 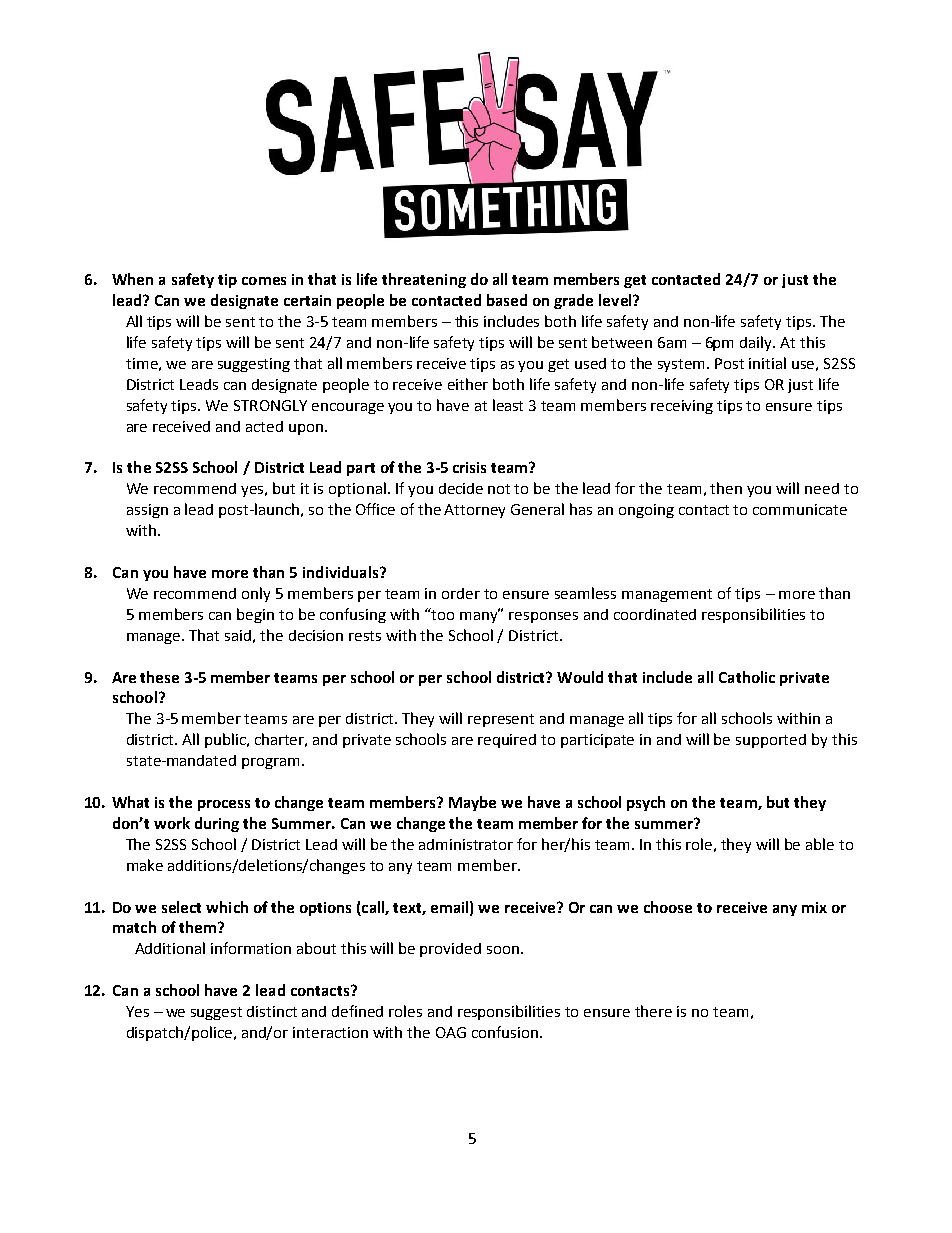 I want to click on order, so click(x=461, y=593).
